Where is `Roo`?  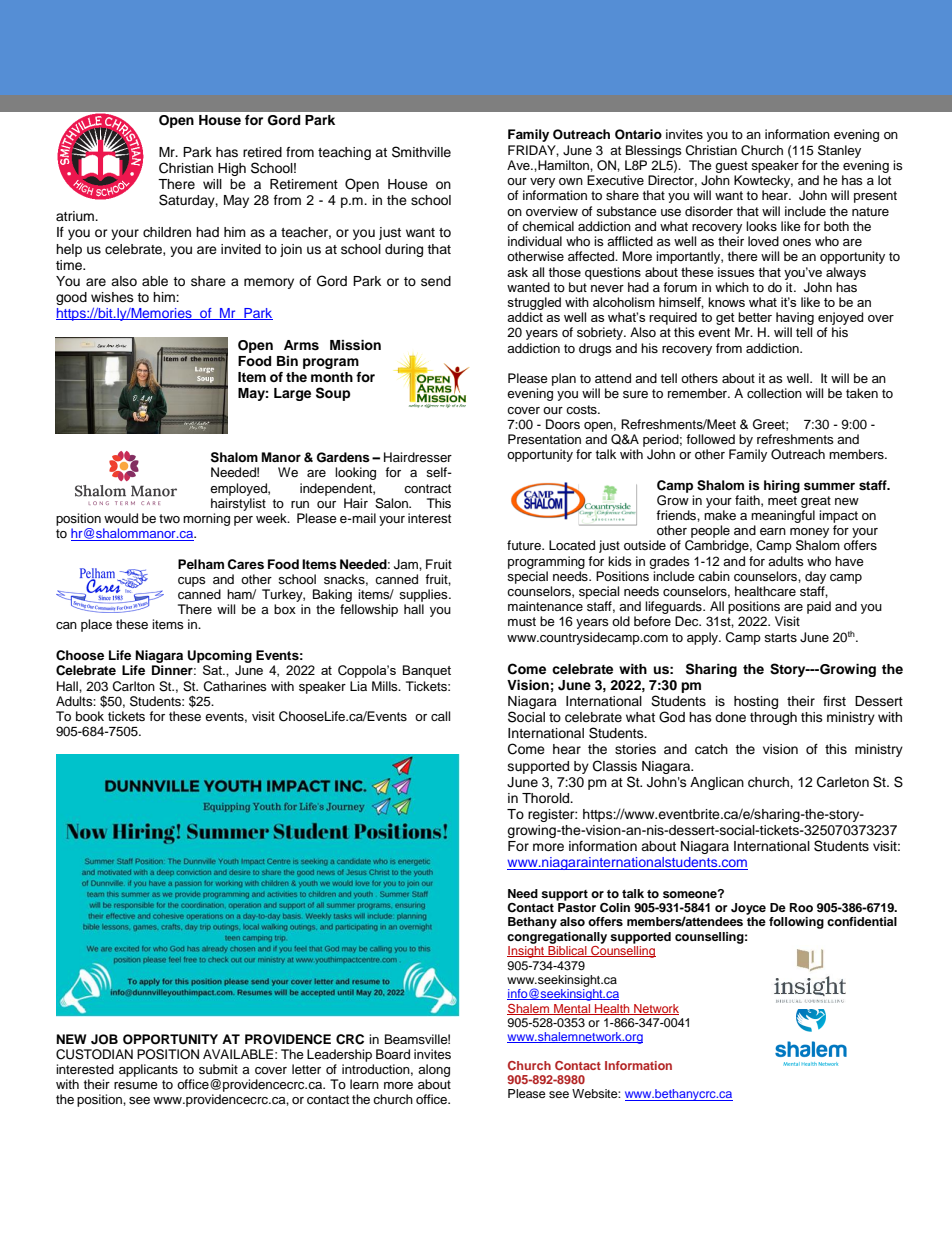
Roo is located at coordinates (801, 907).
